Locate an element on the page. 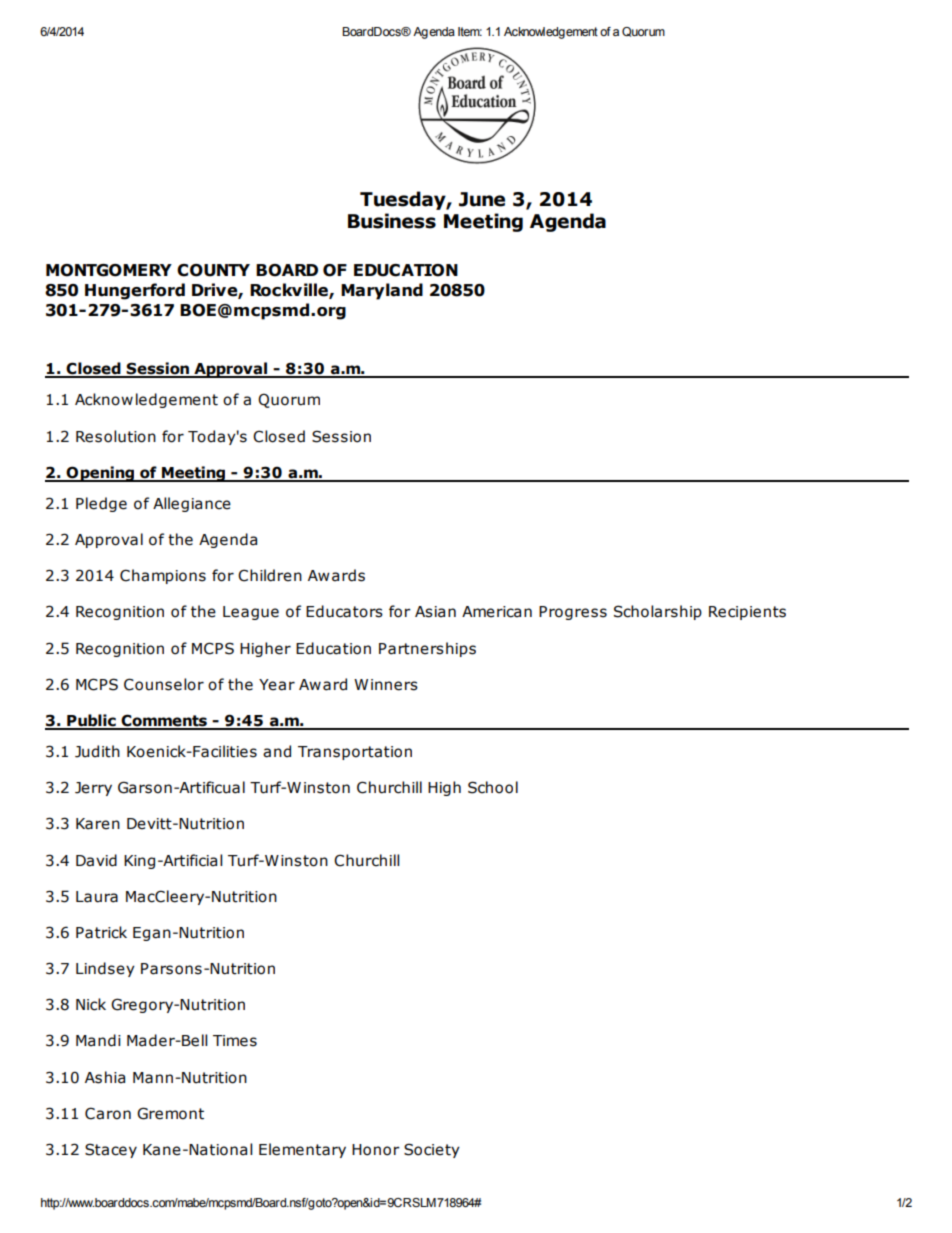  June is located at coordinates (482, 199).
